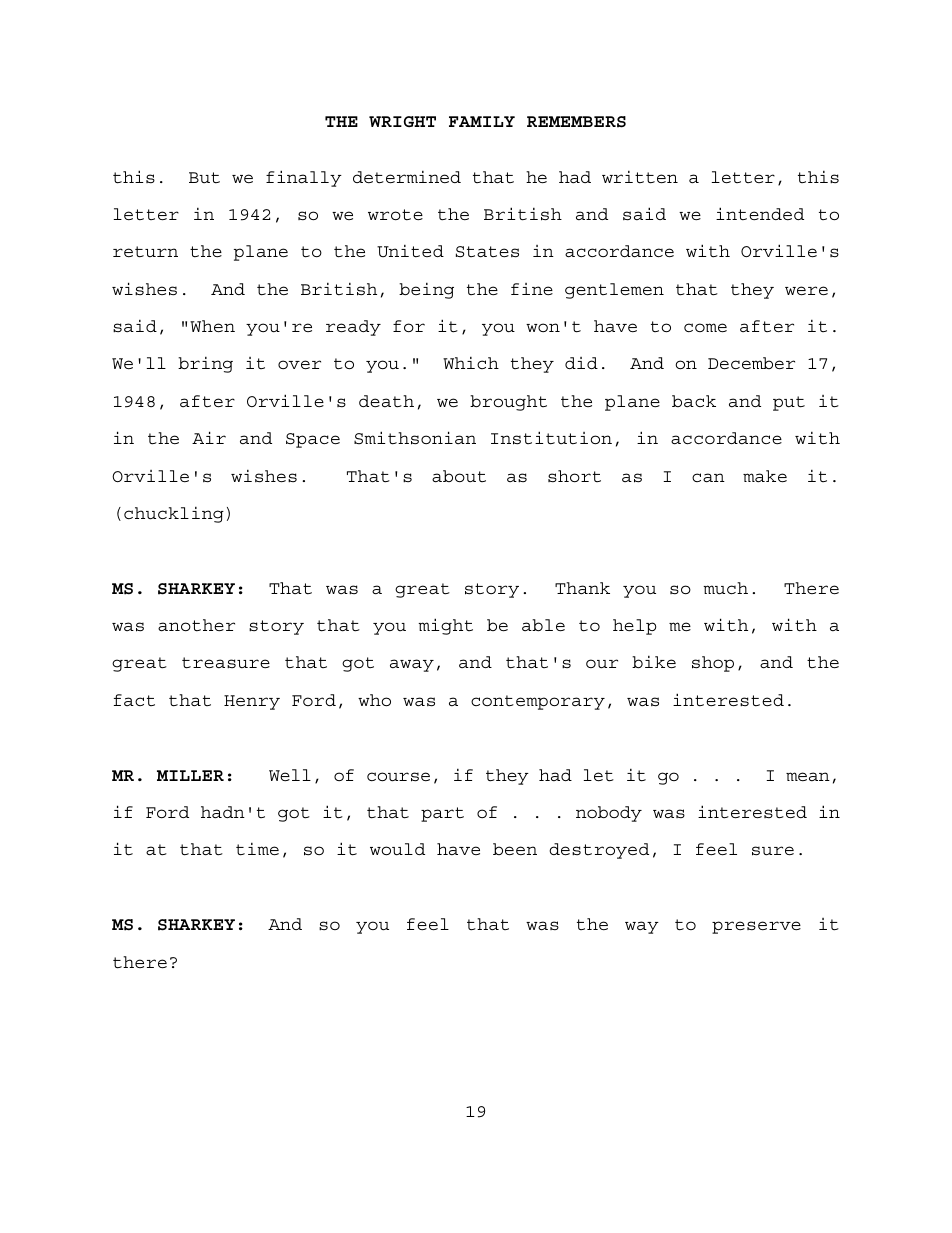 This image has width=952, height=1233. What do you see at coordinates (257, 849) in the image?
I see `time` at bounding box center [257, 849].
